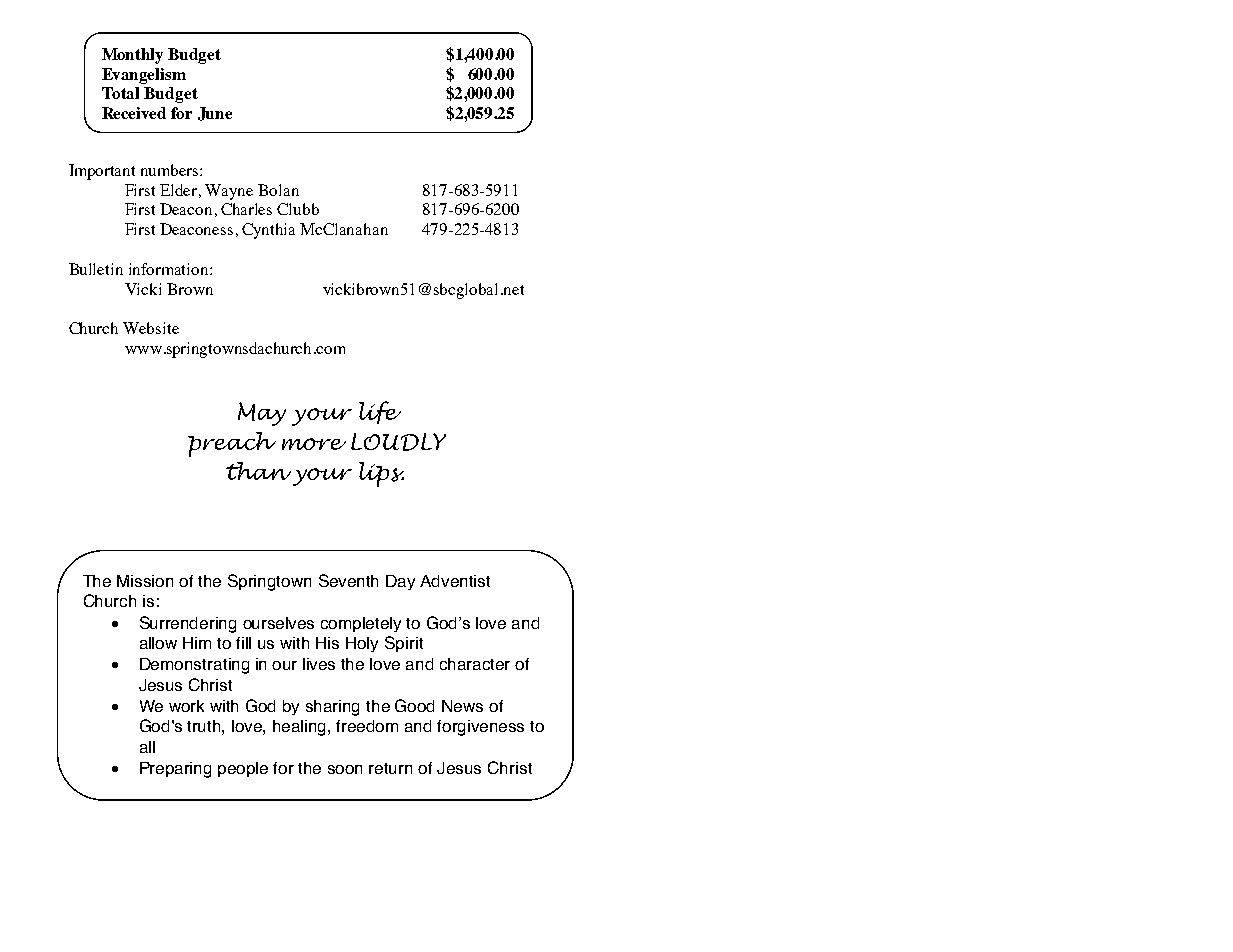 The width and height of the document is (1233, 952). Describe the element at coordinates (390, 768) in the document. I see `return` at that location.
